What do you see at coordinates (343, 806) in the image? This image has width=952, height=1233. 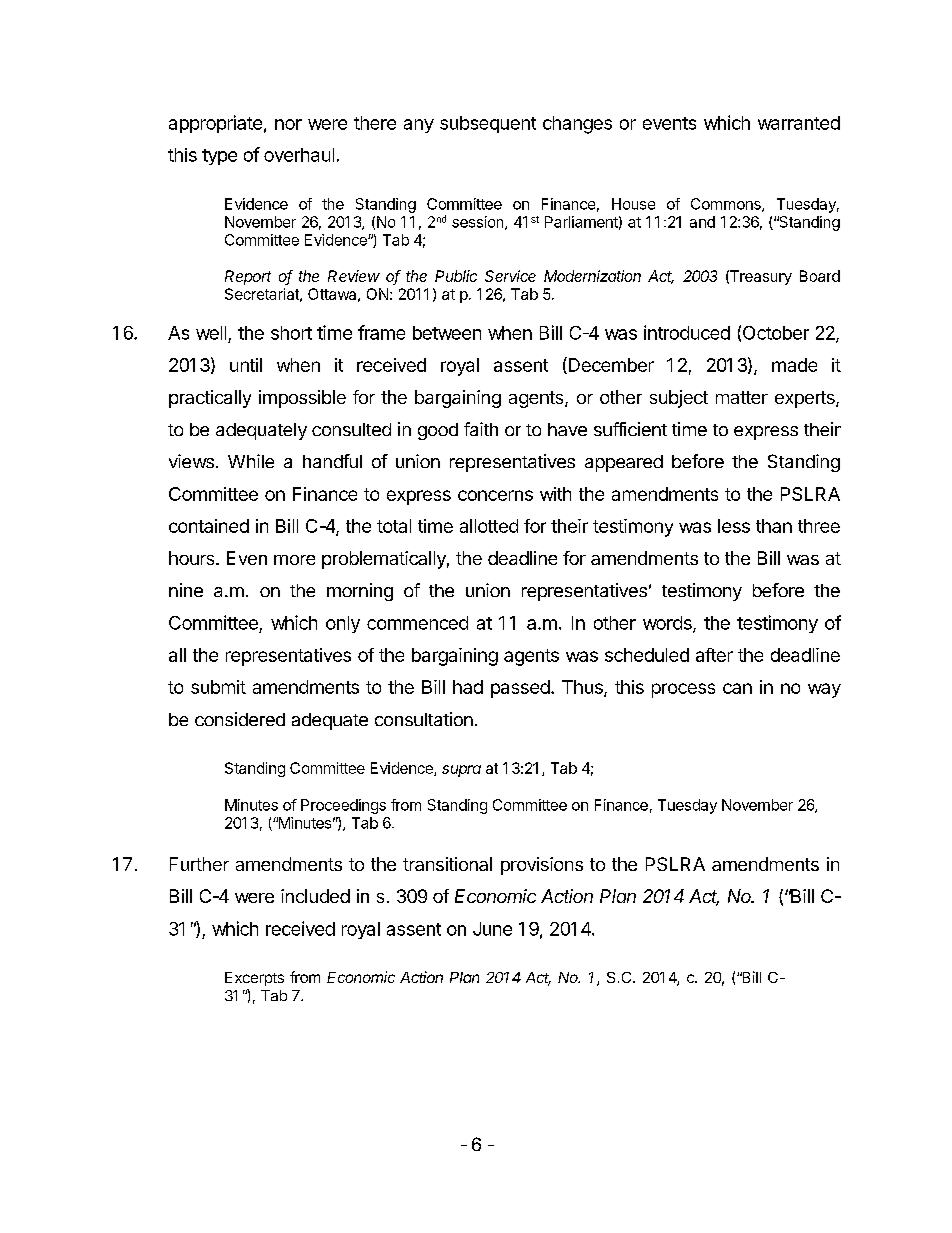 I see `Proceedings` at bounding box center [343, 806].
